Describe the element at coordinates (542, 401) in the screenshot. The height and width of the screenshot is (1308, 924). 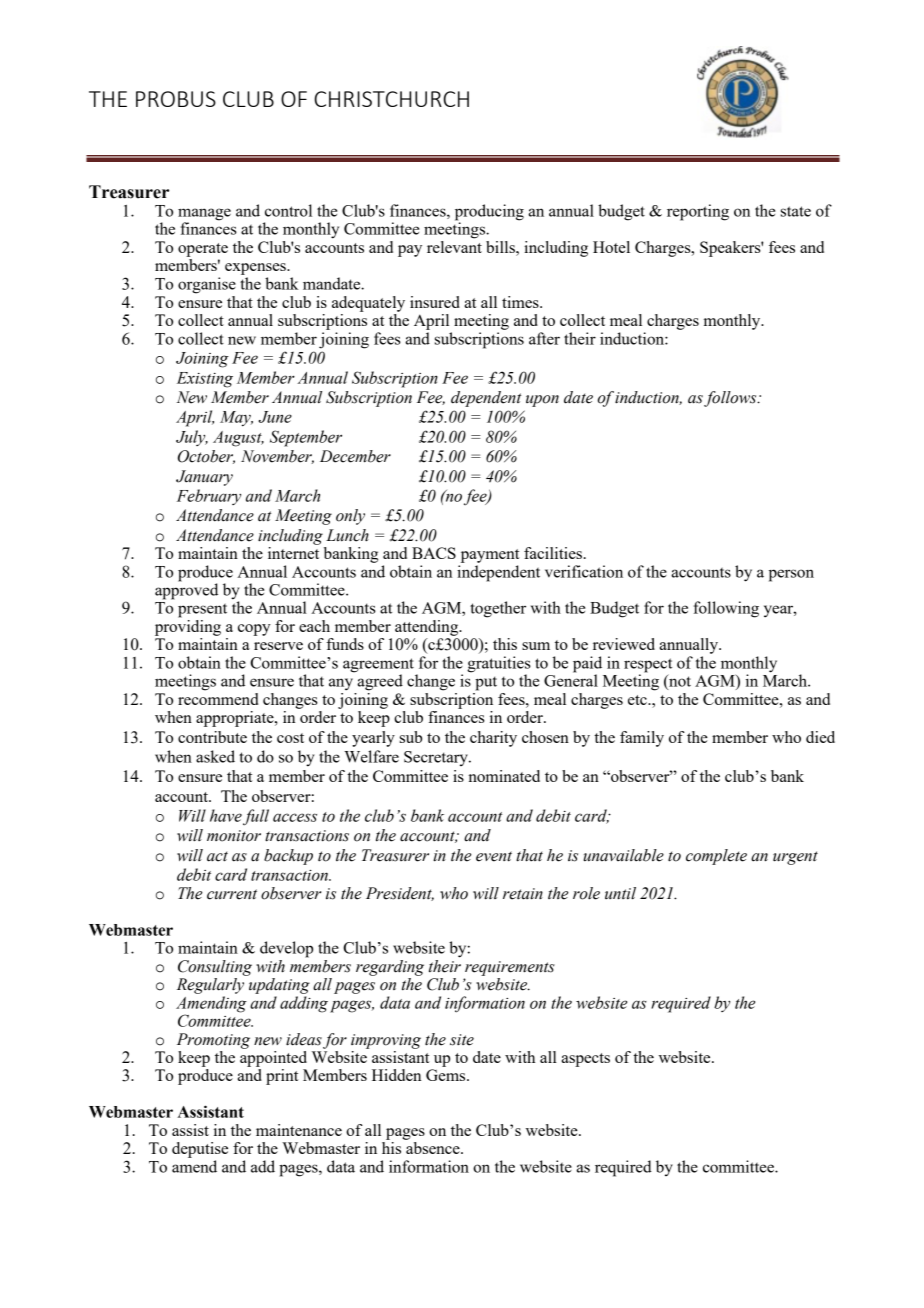
I see `upon` at that location.
